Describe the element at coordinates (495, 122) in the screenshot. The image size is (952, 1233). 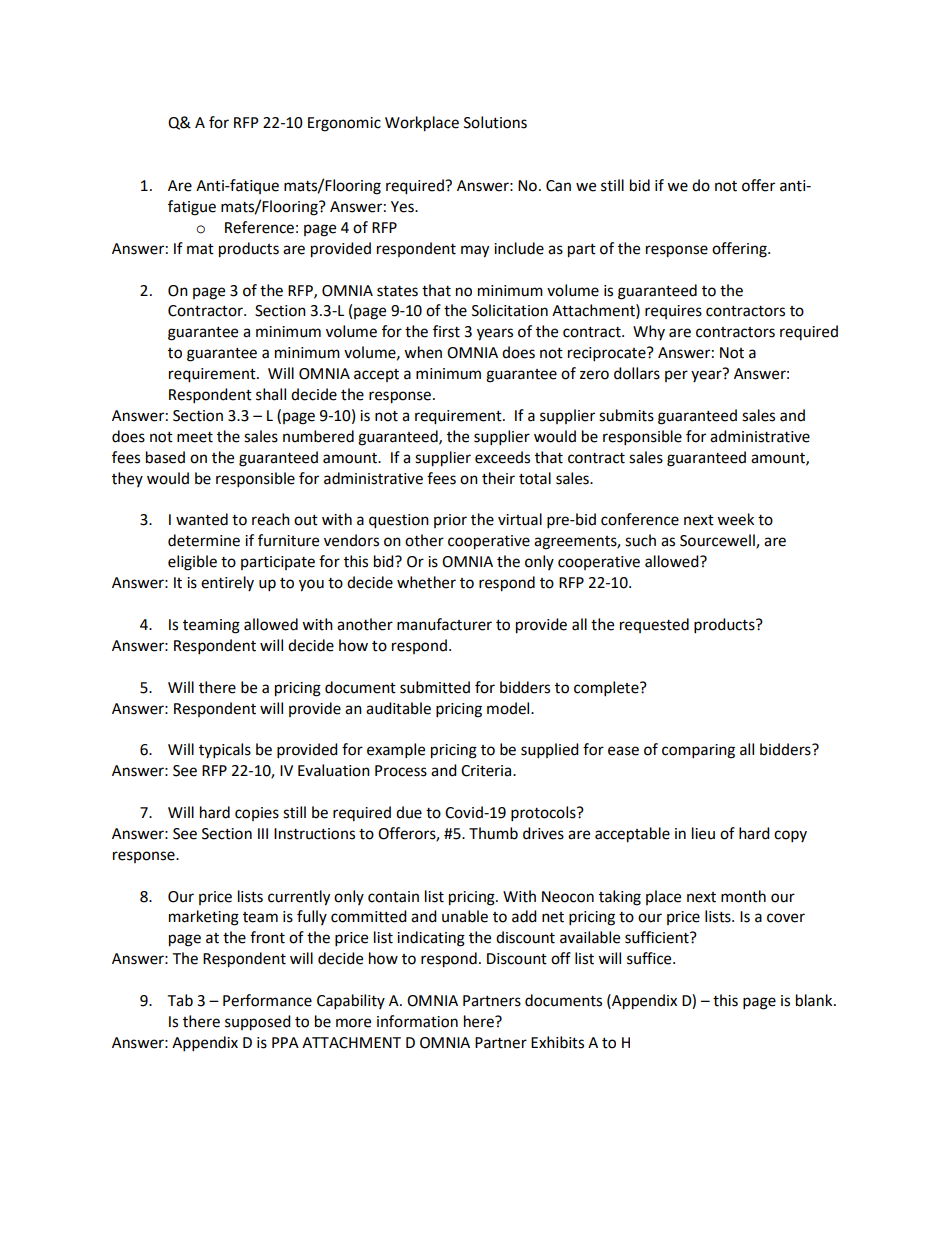
I see `Solutions` at that location.
